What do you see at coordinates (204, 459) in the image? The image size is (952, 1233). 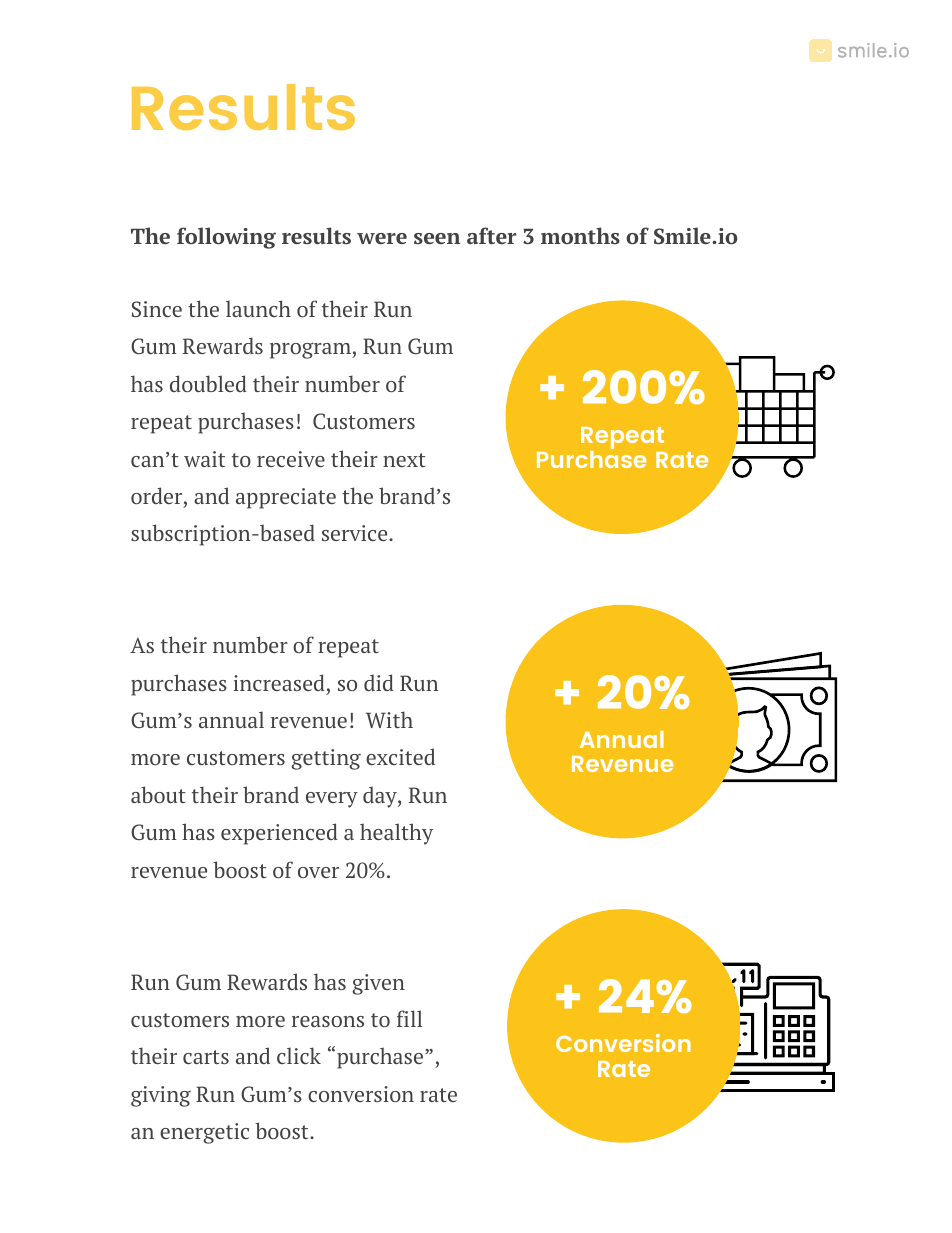 I see `wait` at bounding box center [204, 459].
